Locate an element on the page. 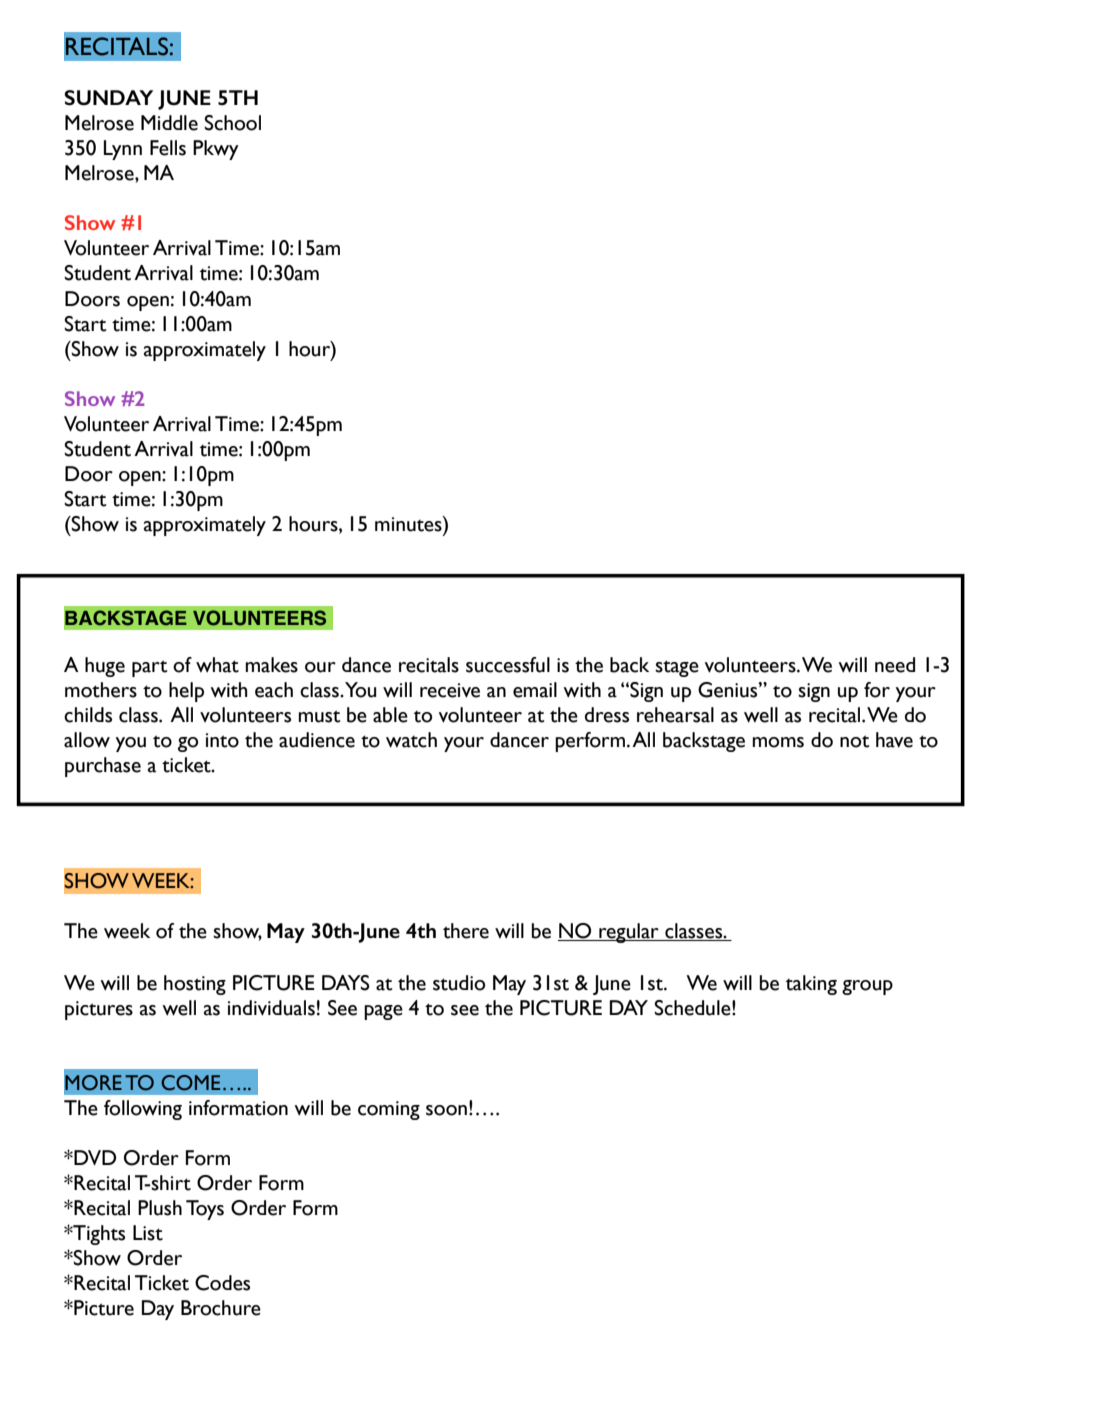 This document has width=1093, height=1415. moms is located at coordinates (778, 742).
